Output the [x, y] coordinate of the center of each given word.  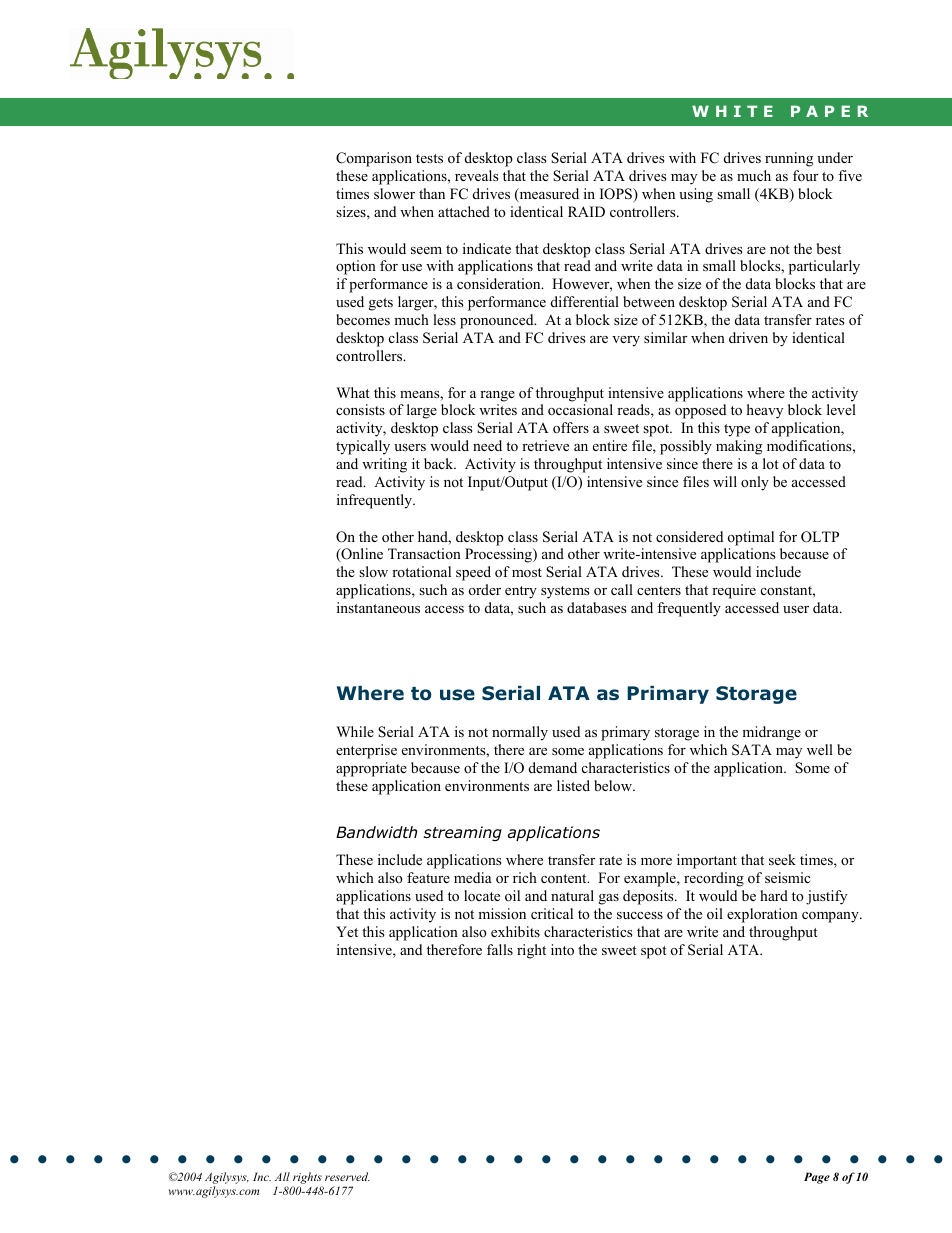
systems [565, 592]
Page [817, 1178]
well [820, 749]
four [805, 175]
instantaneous [378, 607]
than [432, 193]
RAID [586, 211]
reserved [347, 1176]
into [562, 949]
